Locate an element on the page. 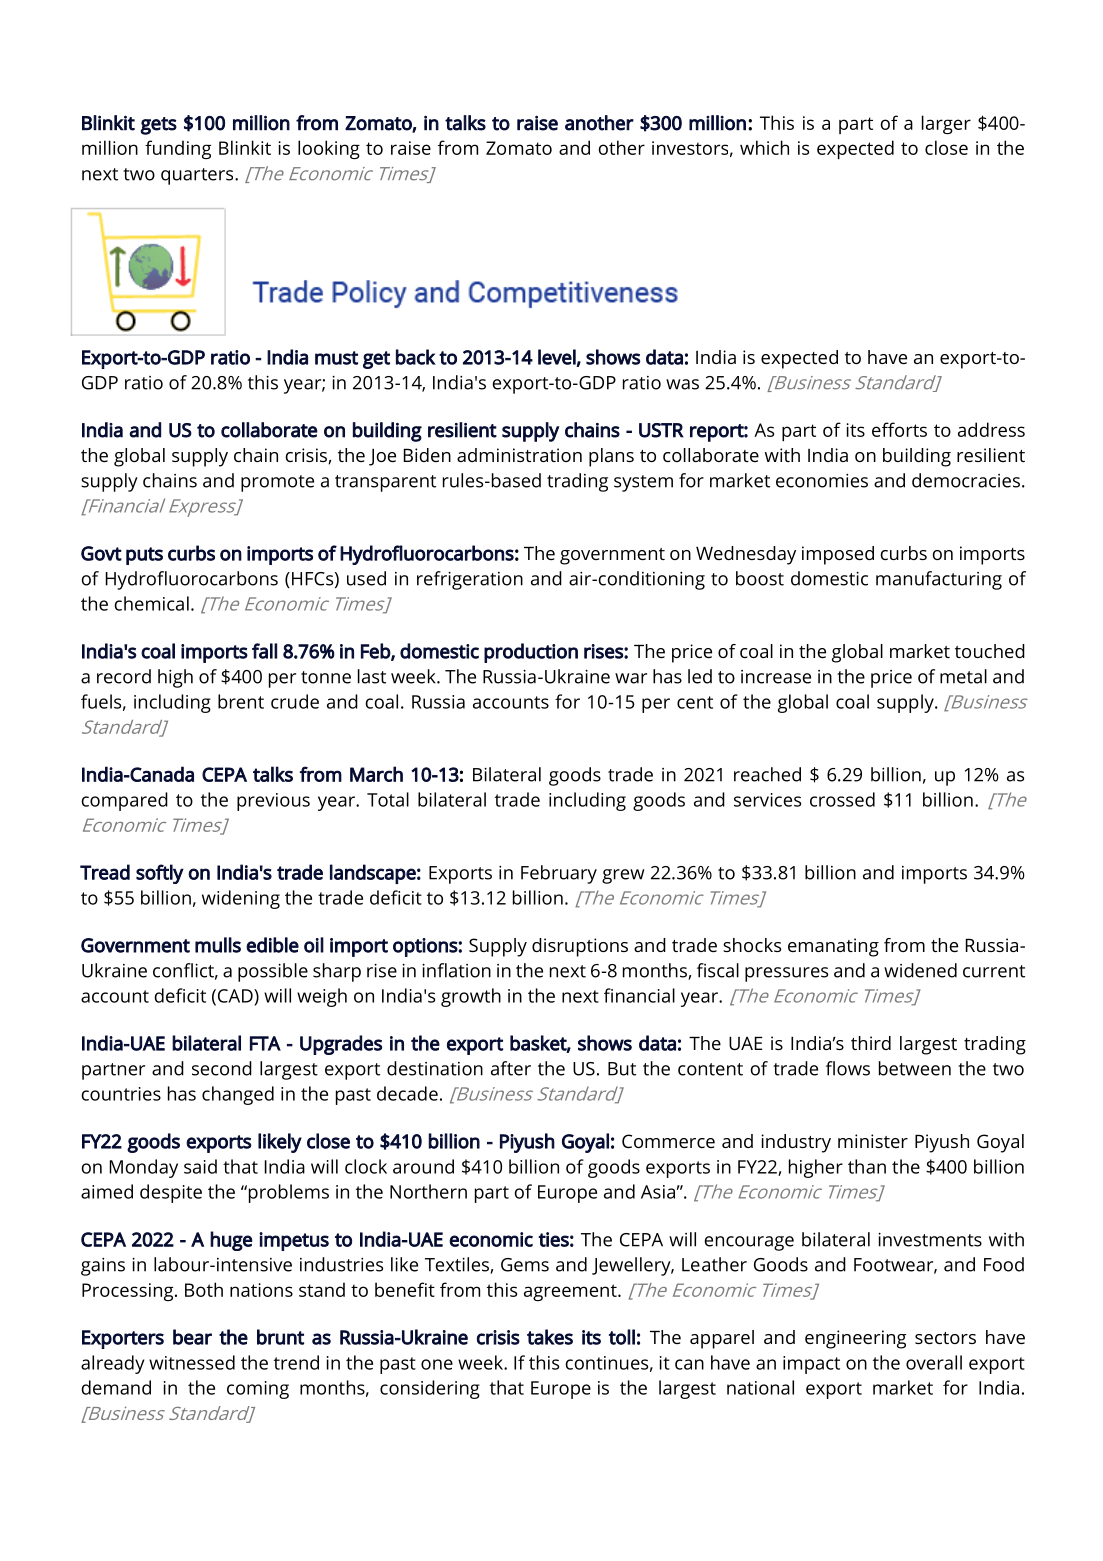 This document has width=1103, height=1561. witnessed is located at coordinates (192, 1362).
